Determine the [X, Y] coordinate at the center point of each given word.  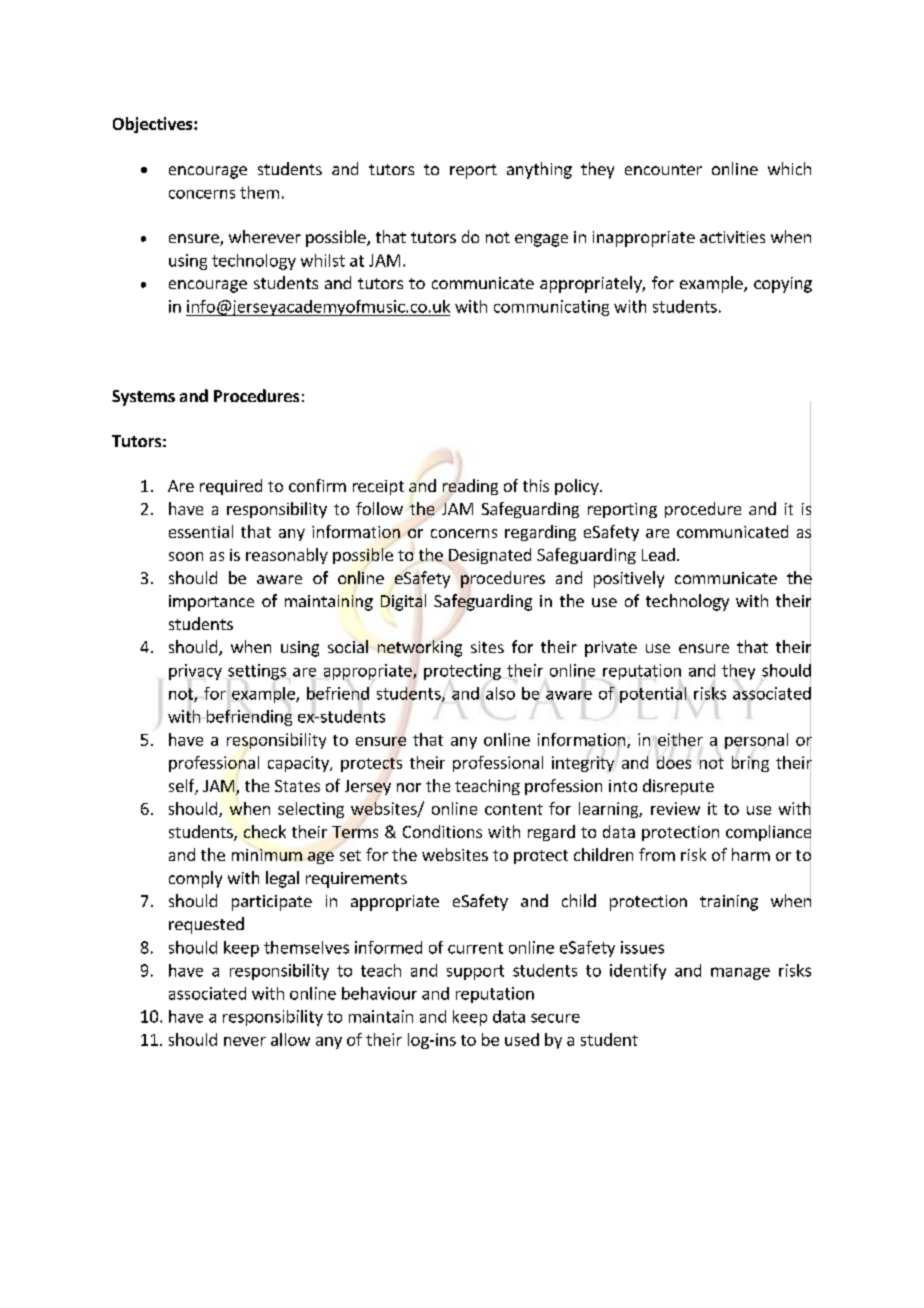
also [500, 693]
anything [539, 170]
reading [470, 487]
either [680, 739]
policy [578, 487]
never [245, 1041]
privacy [195, 672]
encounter [663, 169]
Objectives [154, 125]
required [231, 487]
